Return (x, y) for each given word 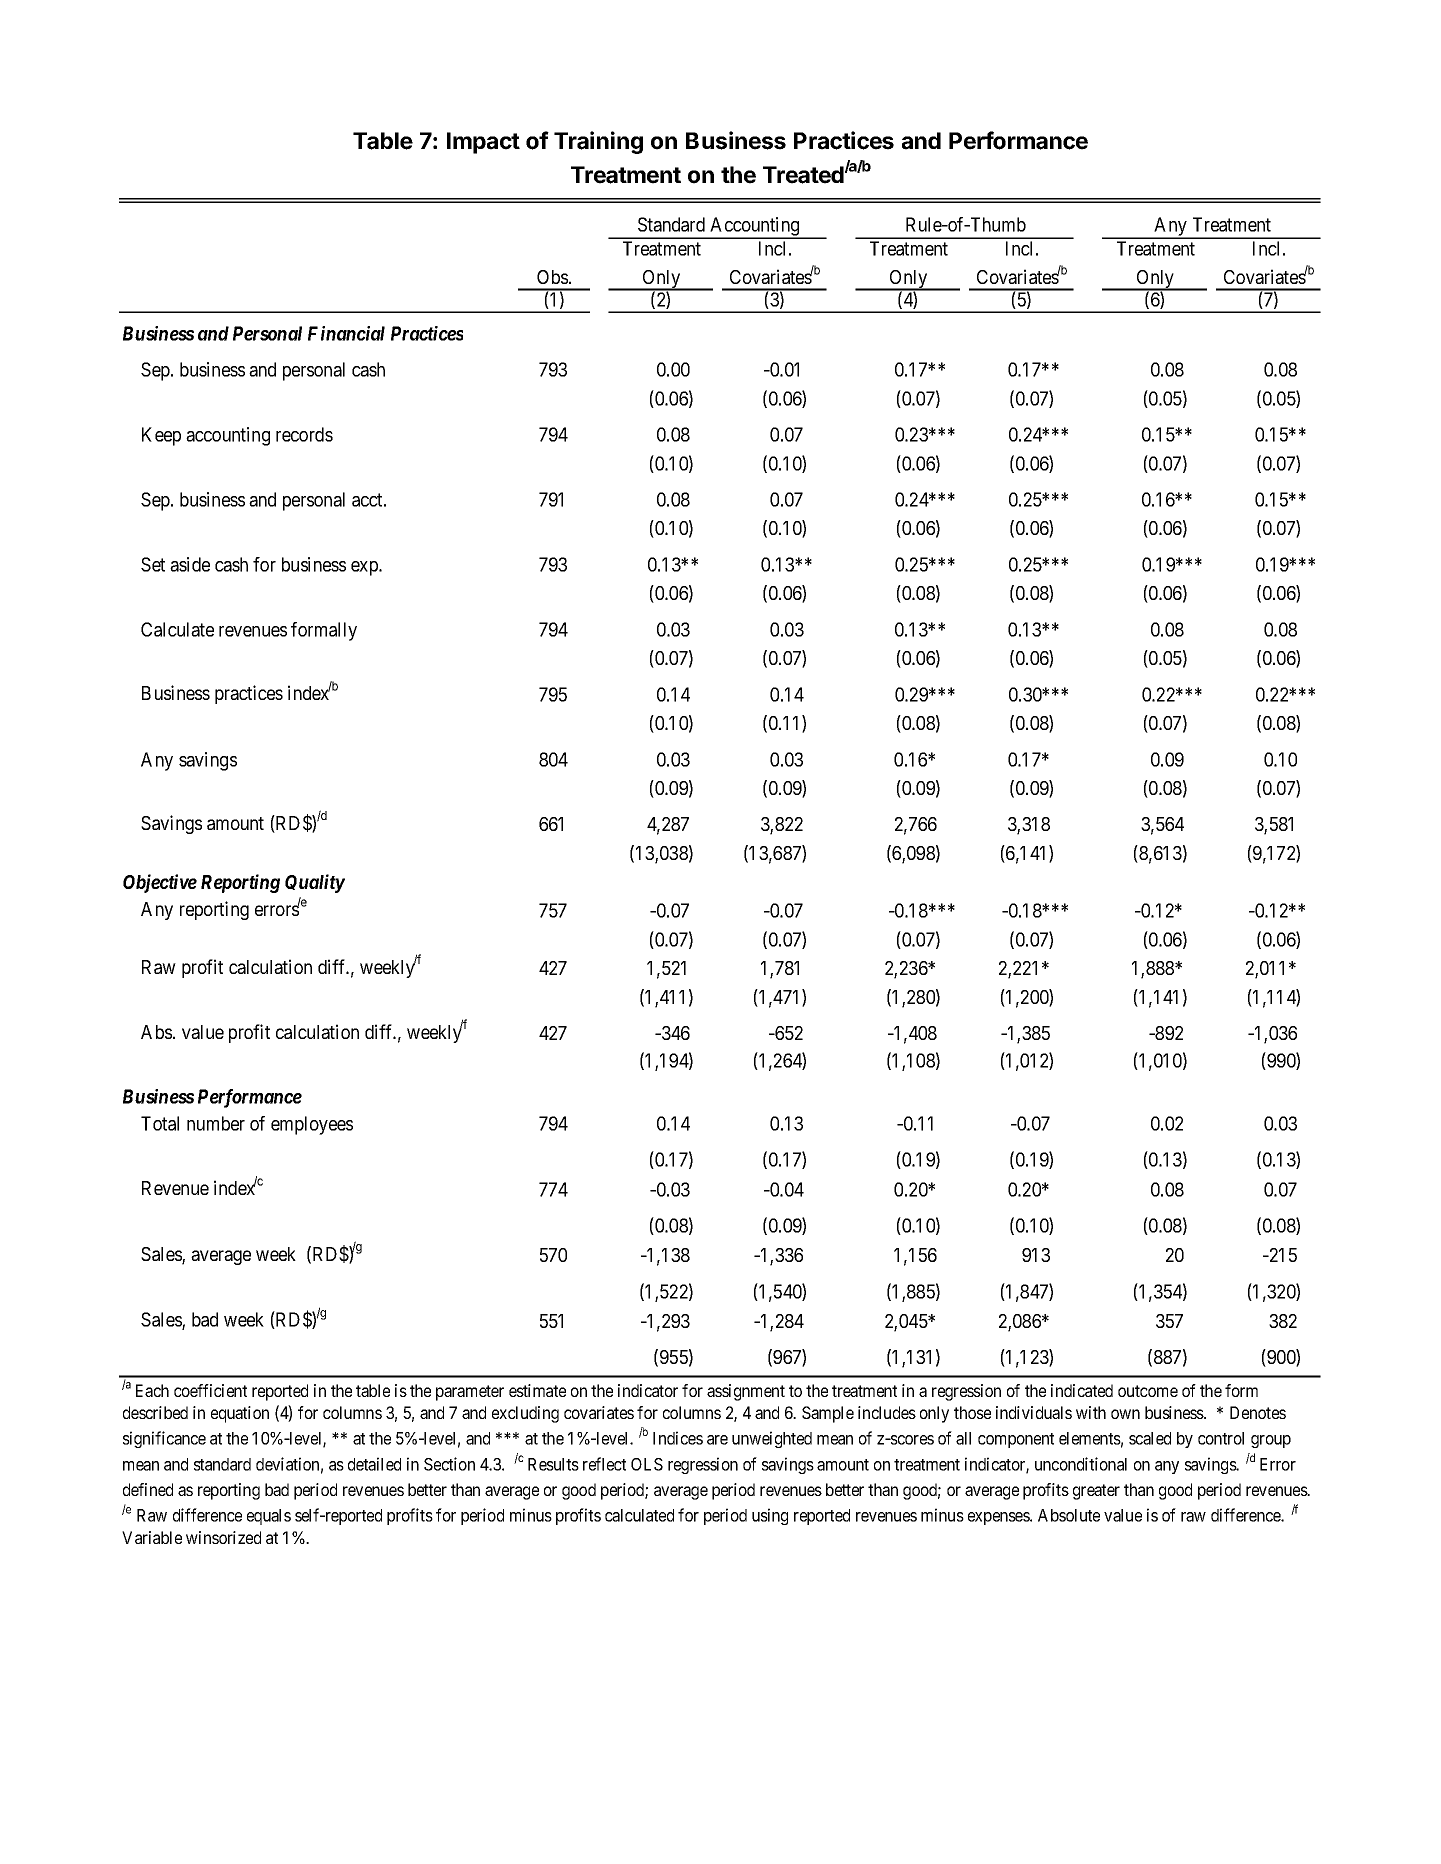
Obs (552, 277)
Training (598, 142)
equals (269, 1517)
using (770, 1516)
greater (1096, 1492)
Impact (483, 143)
